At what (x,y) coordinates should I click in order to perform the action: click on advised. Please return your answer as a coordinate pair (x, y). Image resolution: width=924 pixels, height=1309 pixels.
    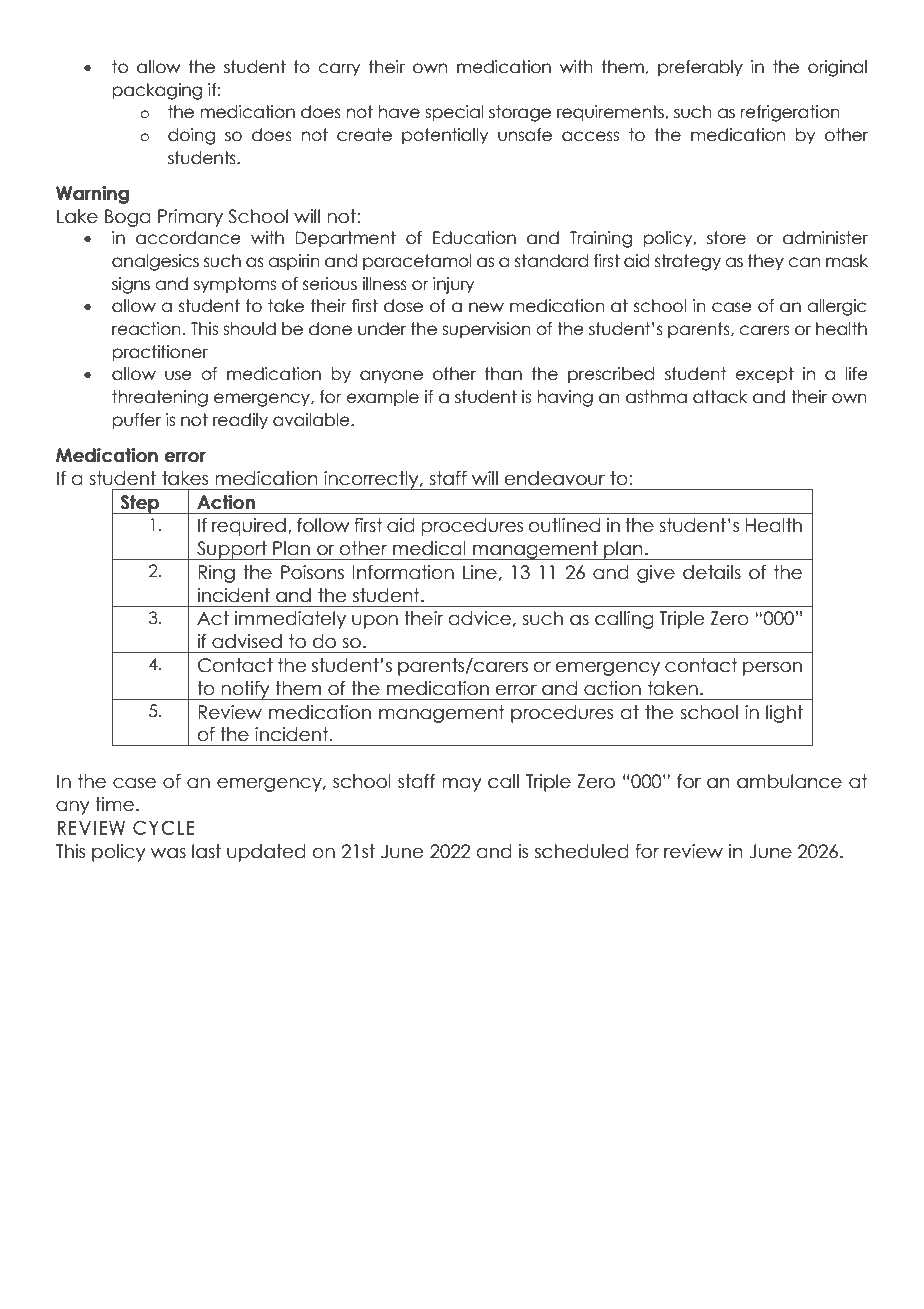
    Looking at the image, I should click on (247, 641).
